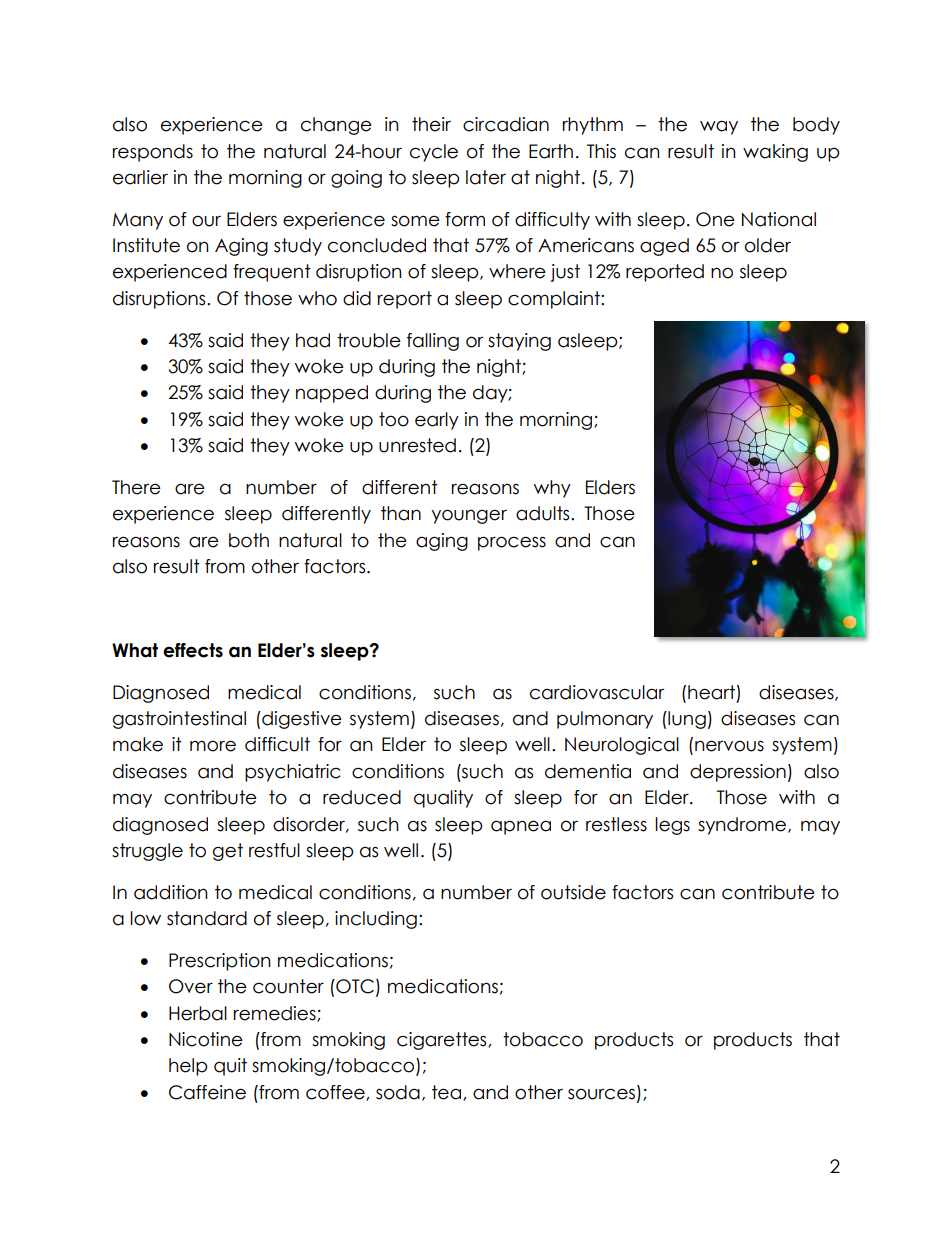 This document has height=1233, width=952. What do you see at coordinates (443, 1041) in the document?
I see `cigarettes` at bounding box center [443, 1041].
